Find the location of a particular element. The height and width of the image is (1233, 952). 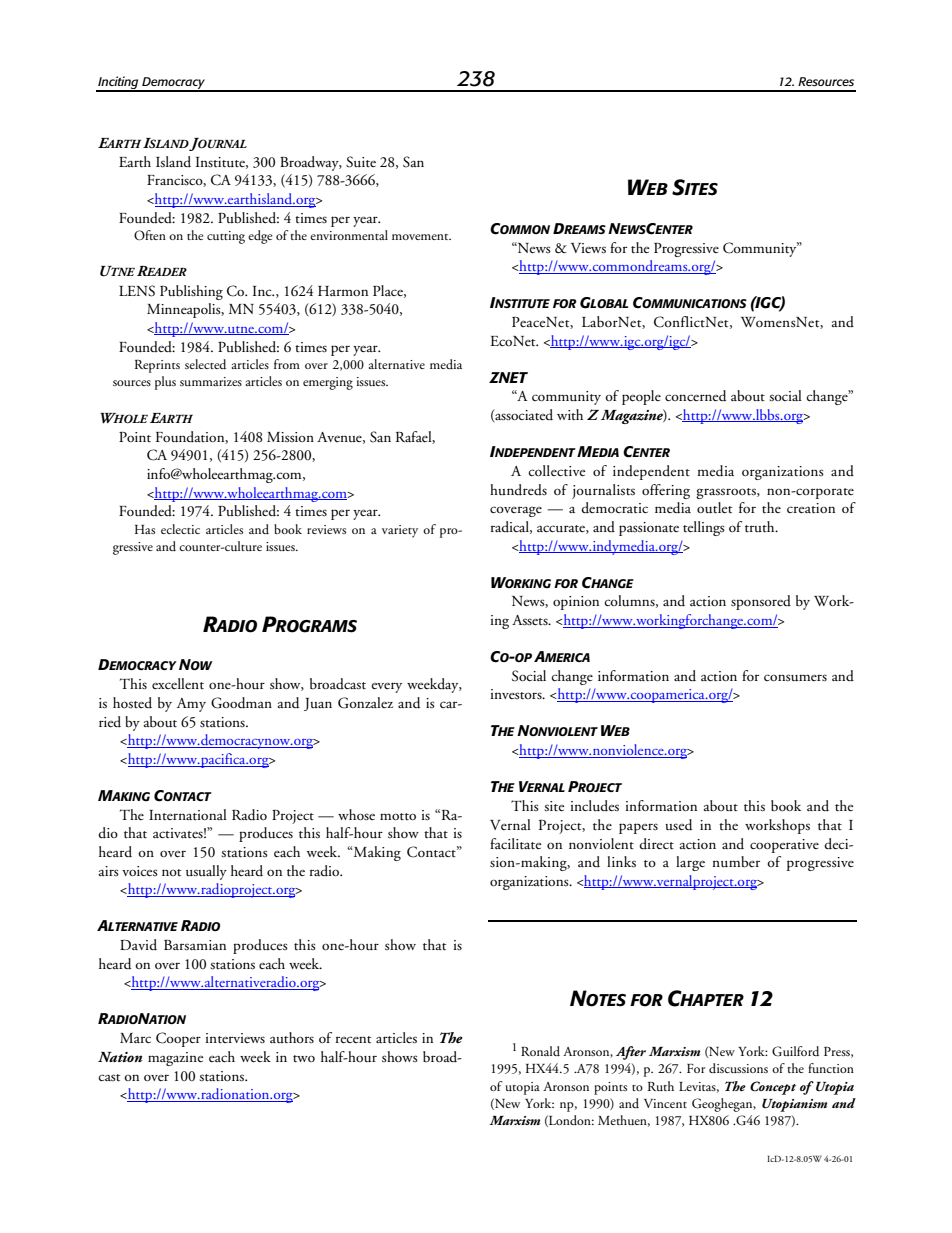

with is located at coordinates (570, 414).
